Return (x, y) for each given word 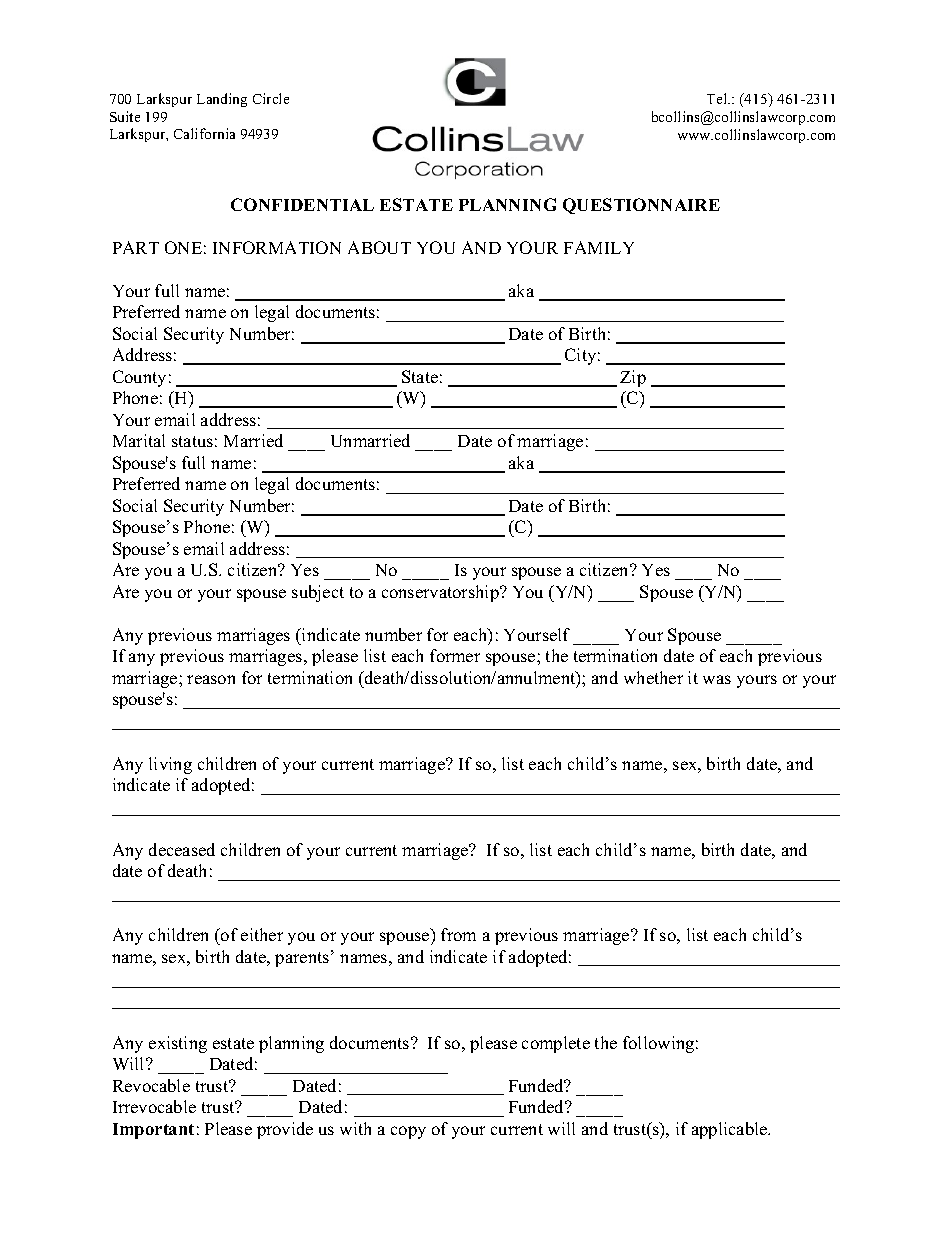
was (717, 679)
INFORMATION (277, 247)
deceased (182, 849)
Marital (139, 440)
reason (211, 679)
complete (556, 1044)
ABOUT (379, 247)
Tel (718, 98)
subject (318, 593)
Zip (633, 378)
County (139, 378)
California (204, 133)
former (455, 655)
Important (153, 1131)
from (458, 934)
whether (653, 677)
